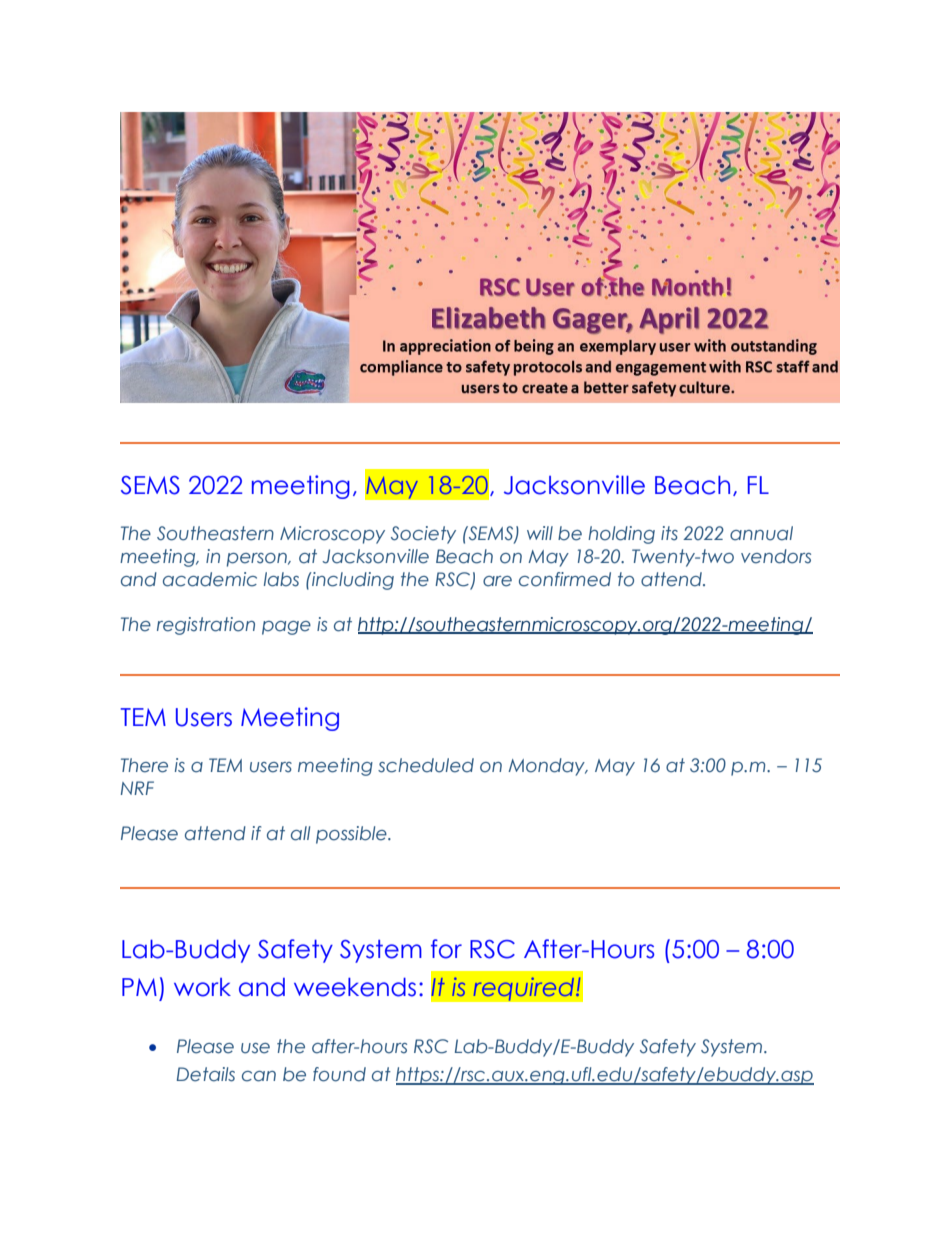 Image resolution: width=952 pixels, height=1233 pixels. I want to click on Monday, so click(547, 767).
